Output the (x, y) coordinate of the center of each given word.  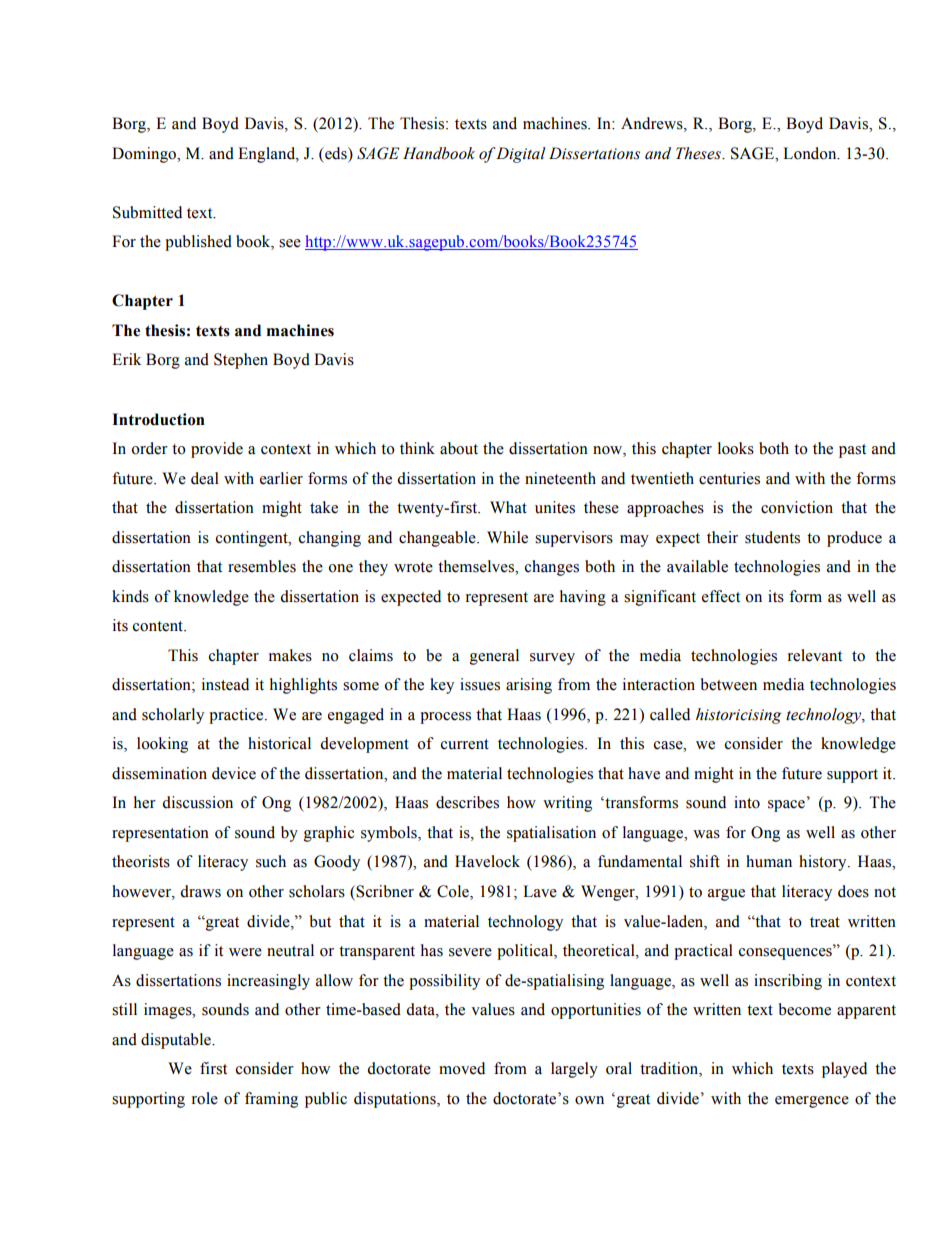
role (205, 1098)
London (811, 153)
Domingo (145, 155)
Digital (520, 155)
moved (462, 1068)
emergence (812, 1102)
